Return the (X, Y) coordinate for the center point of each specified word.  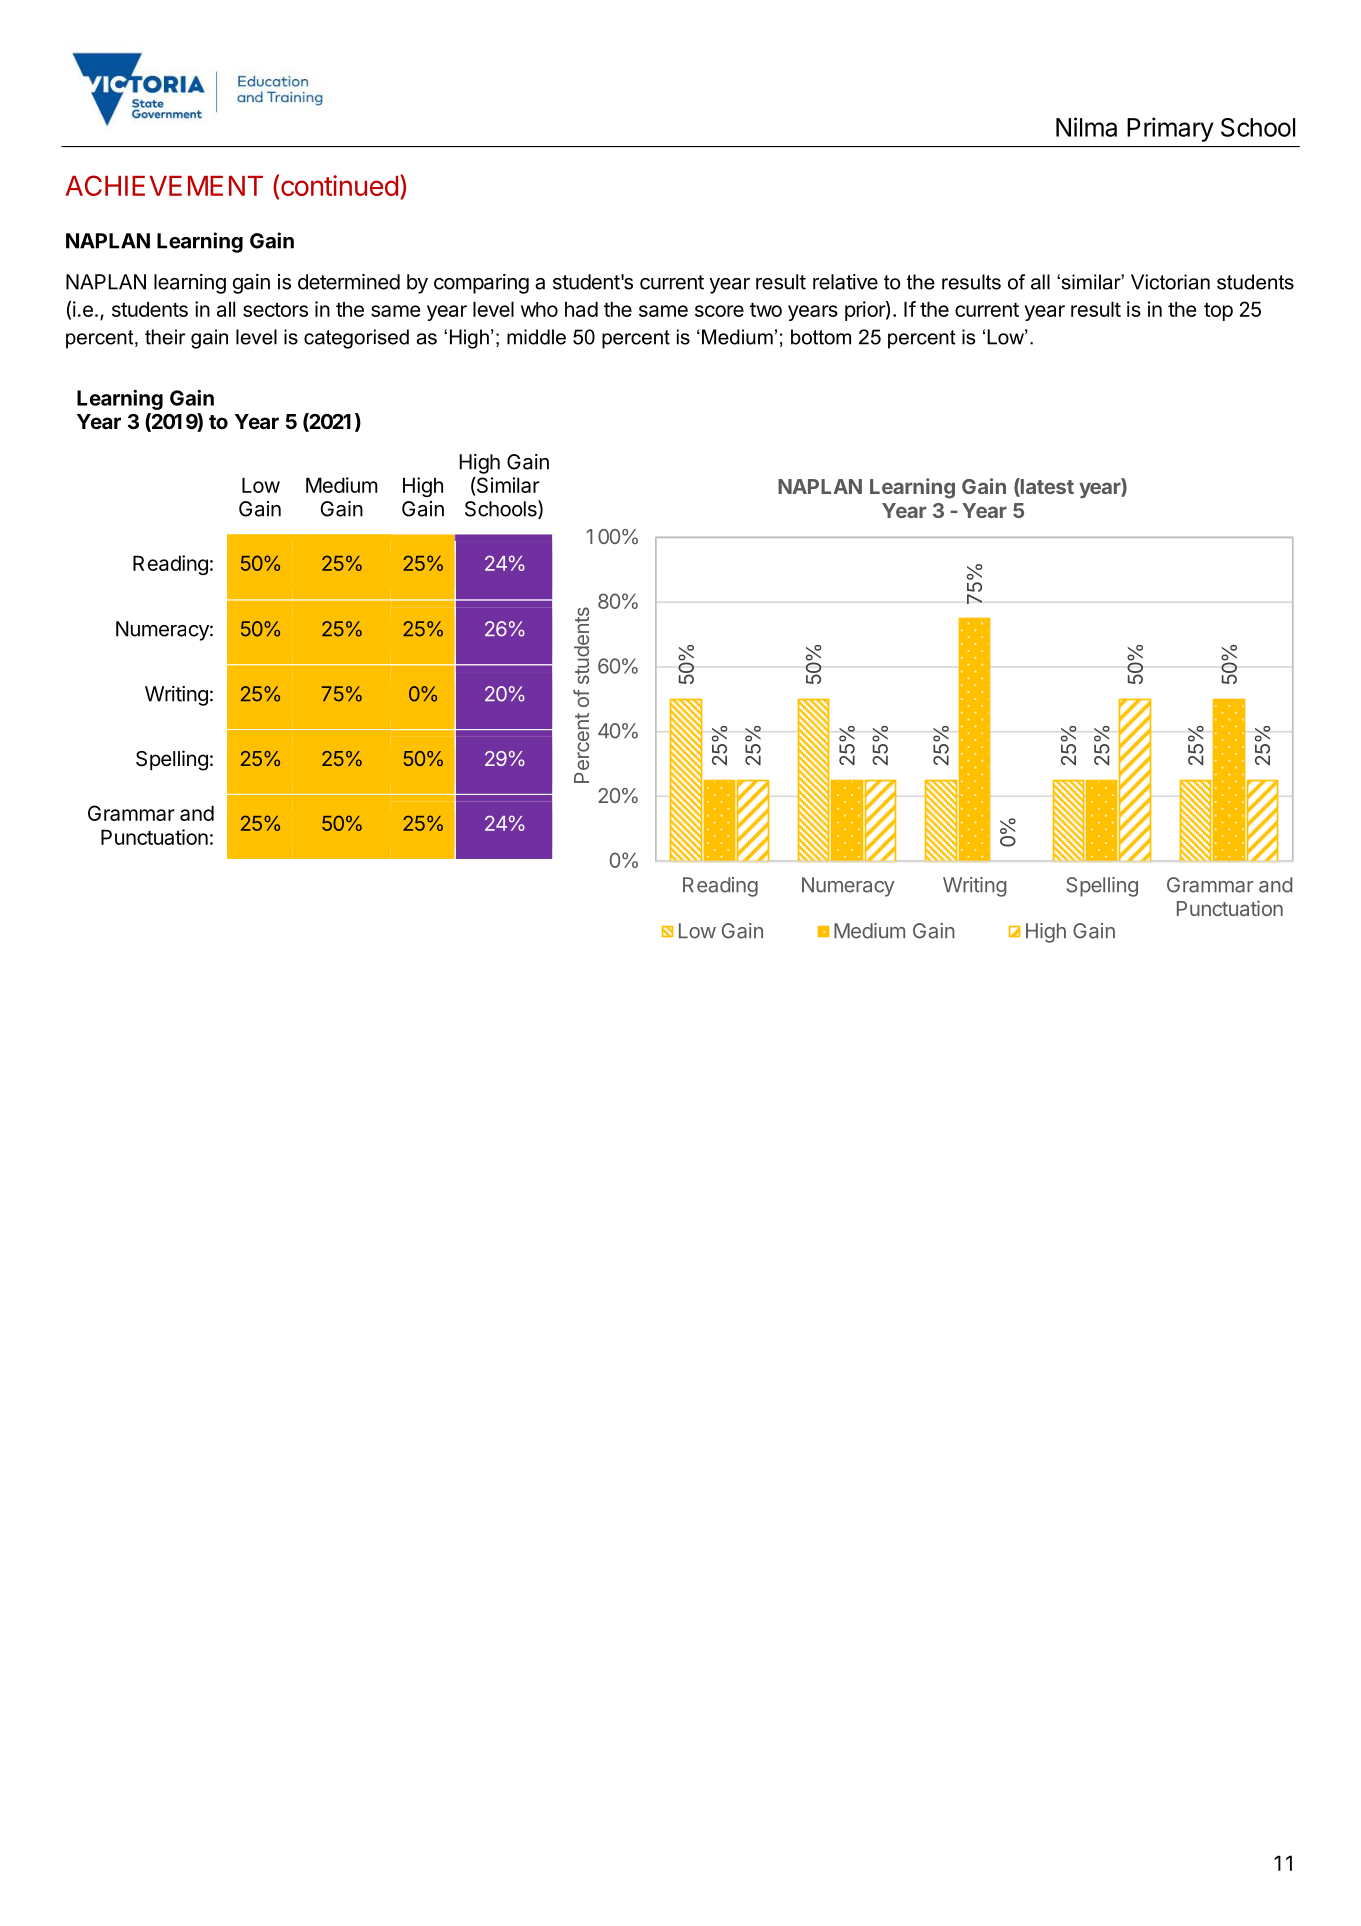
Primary (1170, 129)
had (581, 309)
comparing (481, 284)
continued (339, 185)
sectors (275, 310)
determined (349, 282)
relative (845, 282)
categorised (356, 339)
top (1218, 312)
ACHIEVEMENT (164, 185)
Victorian (1170, 282)
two (766, 310)
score (719, 311)
